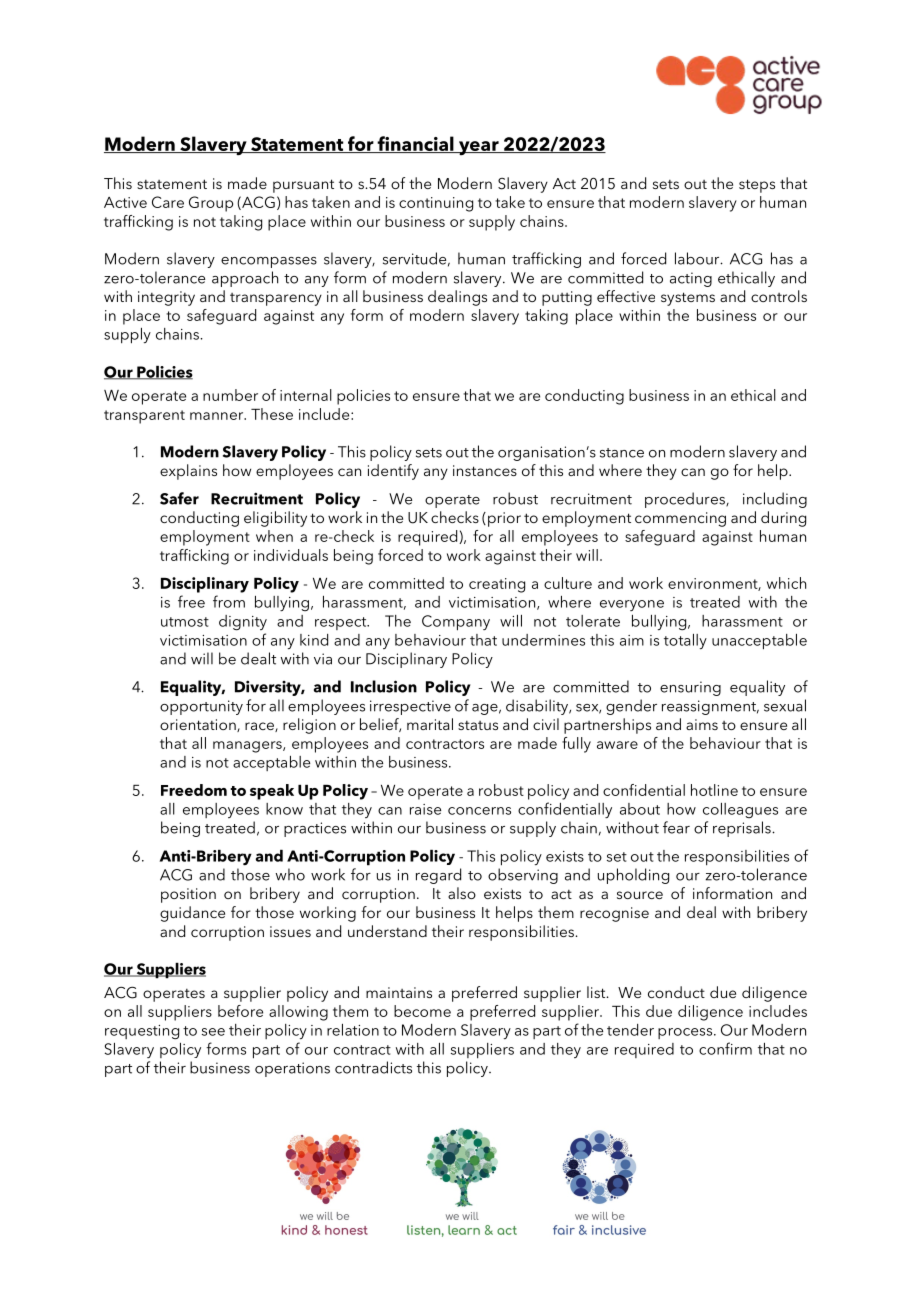 The height and width of the screenshot is (1307, 924). I want to click on systems, so click(688, 299).
